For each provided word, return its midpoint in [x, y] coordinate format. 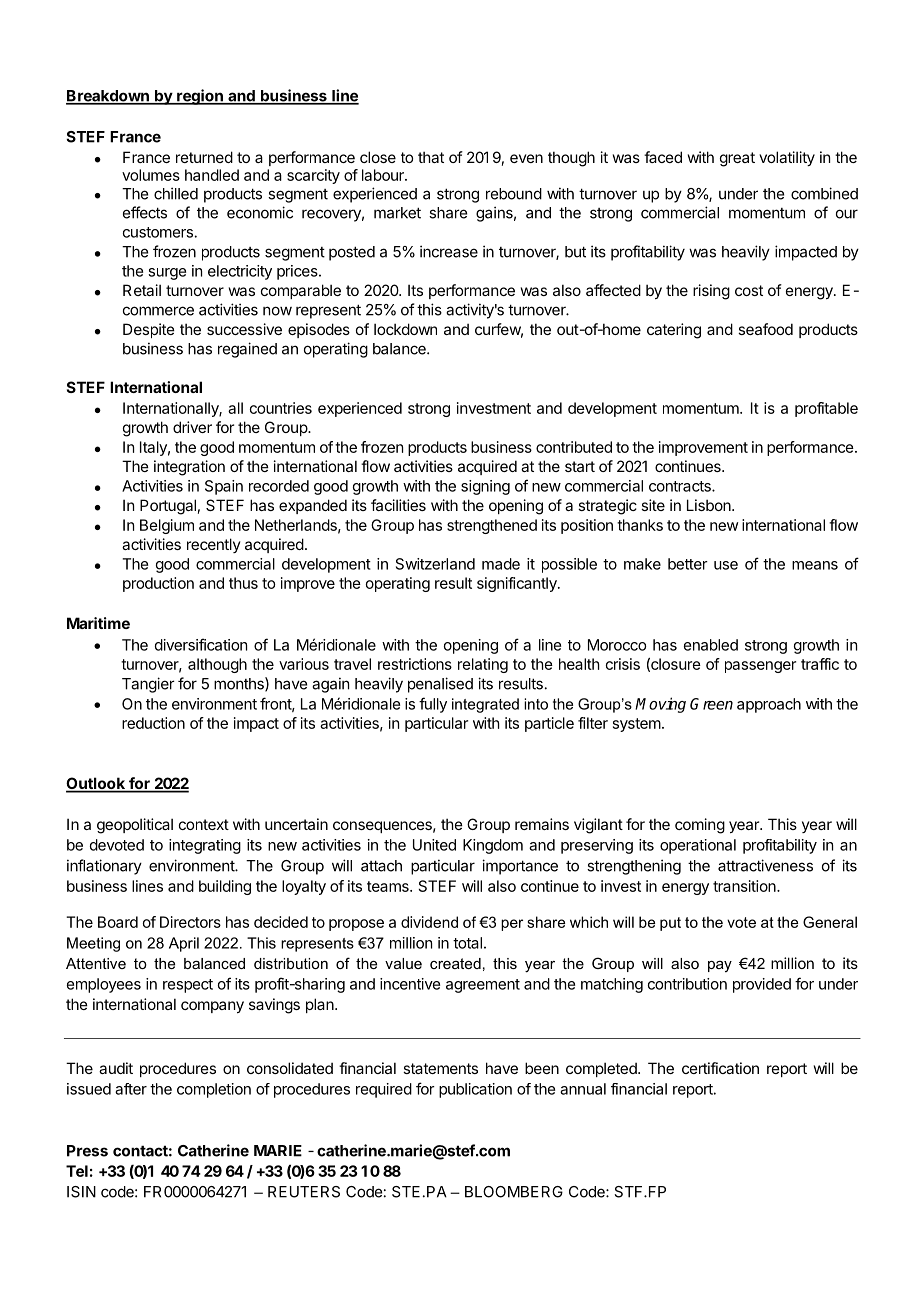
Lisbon [710, 505]
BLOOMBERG [514, 1192]
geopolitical [135, 826]
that [431, 157]
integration [189, 468]
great [737, 159]
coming [700, 826]
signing [485, 487]
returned [204, 157]
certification [720, 1068]
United [434, 845]
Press [87, 1151]
